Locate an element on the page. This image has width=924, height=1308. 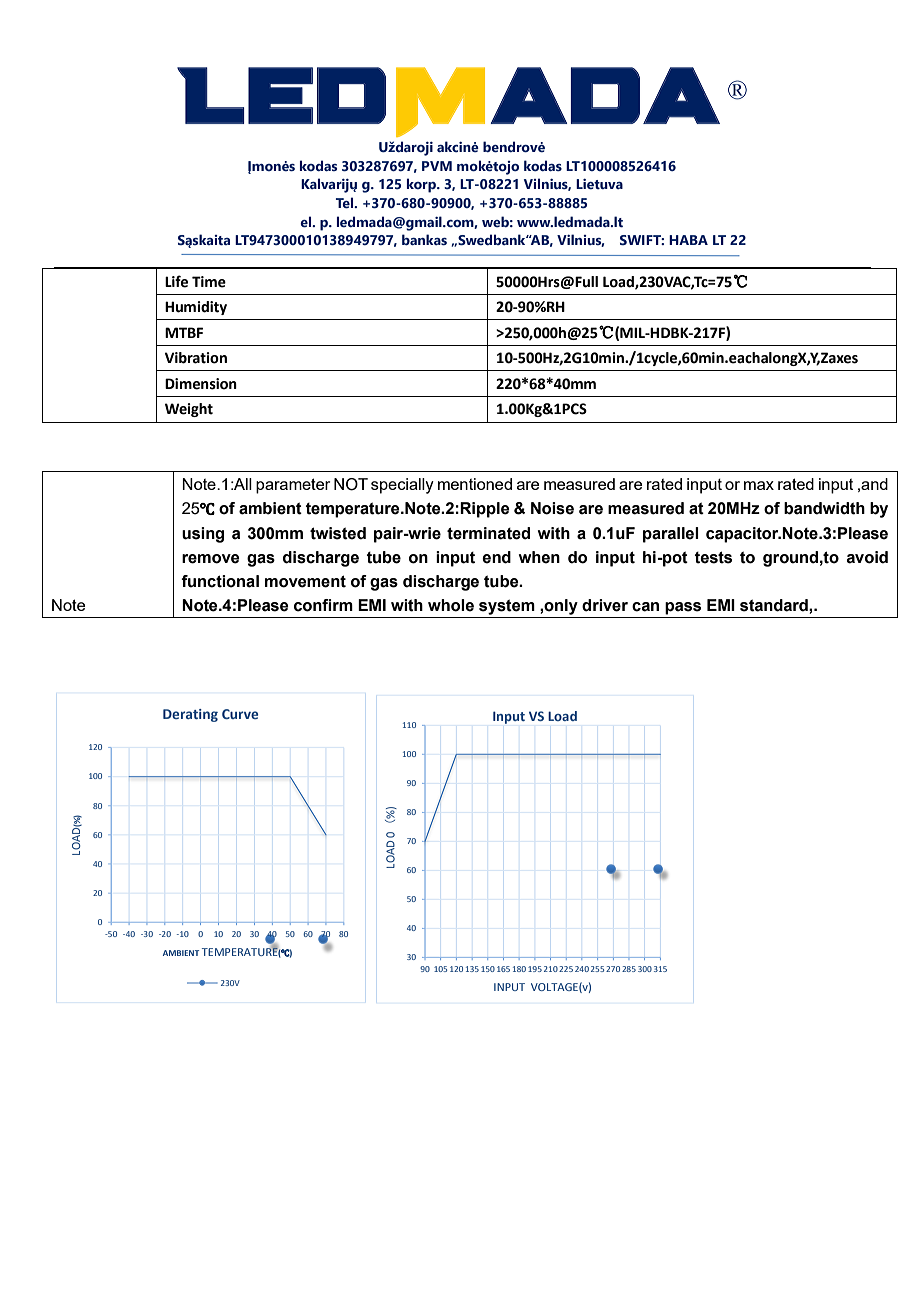
functional is located at coordinates (220, 581).
